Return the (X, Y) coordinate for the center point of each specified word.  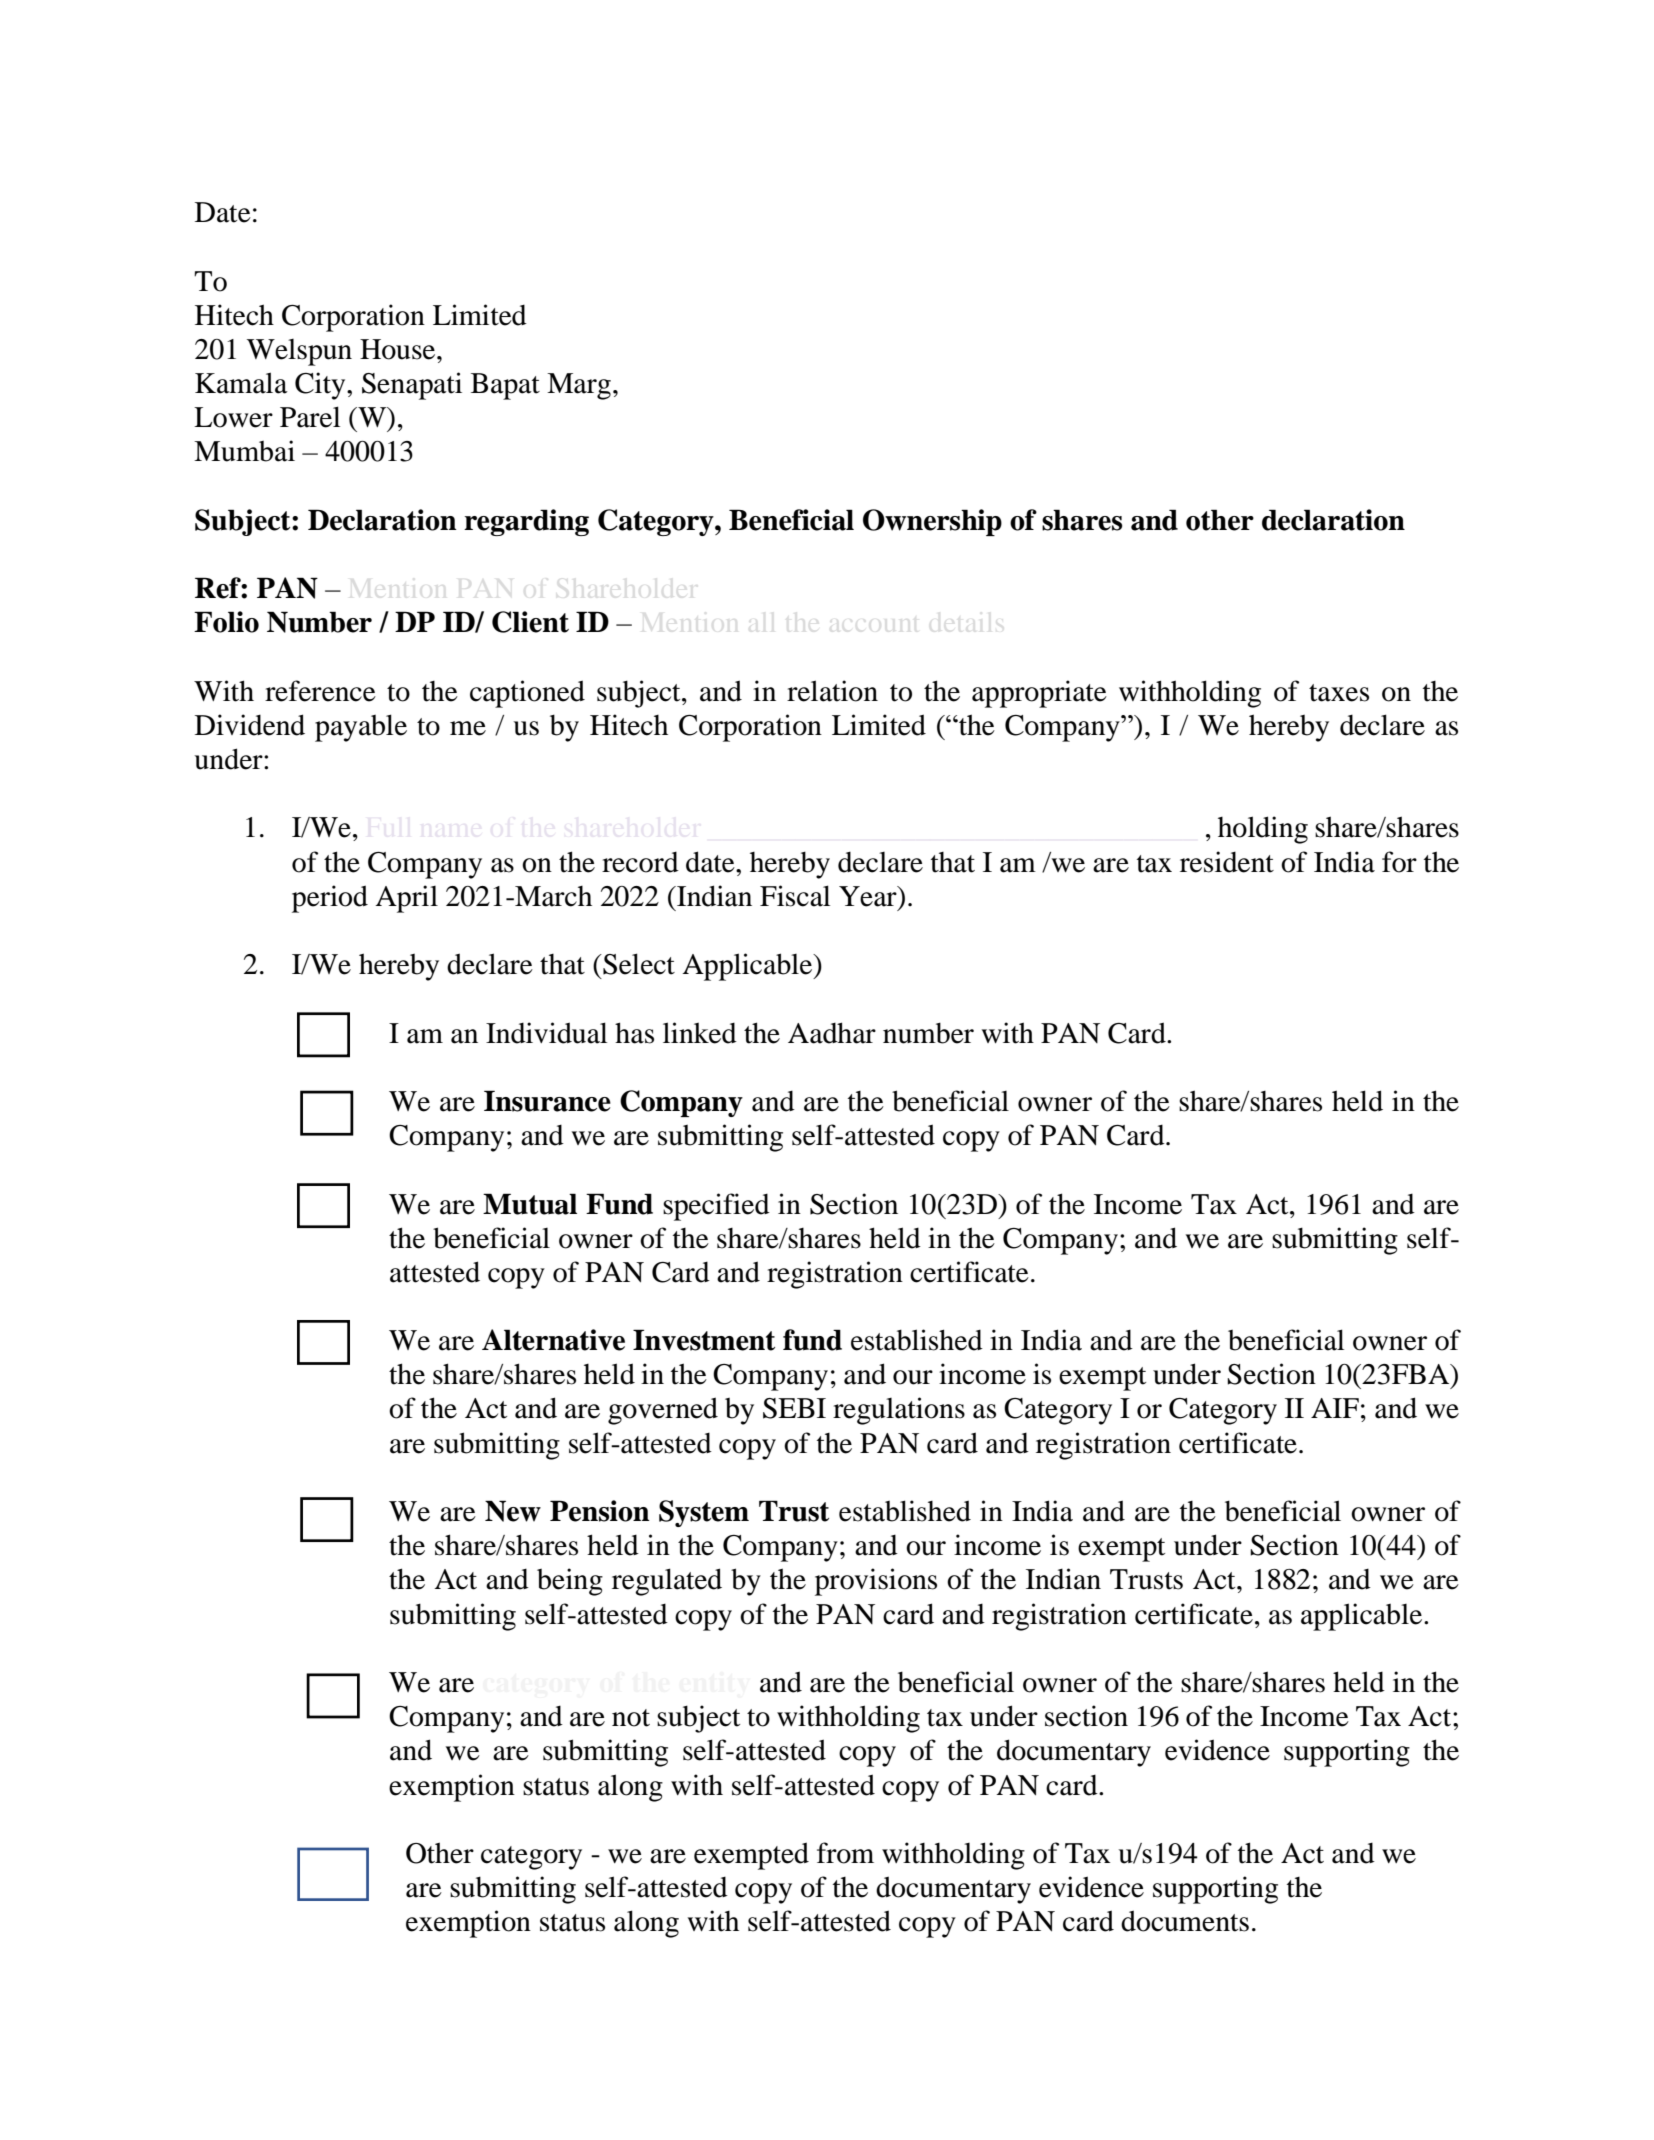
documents (1185, 1921)
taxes (1339, 693)
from (845, 1853)
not (631, 1718)
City (321, 386)
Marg (579, 386)
